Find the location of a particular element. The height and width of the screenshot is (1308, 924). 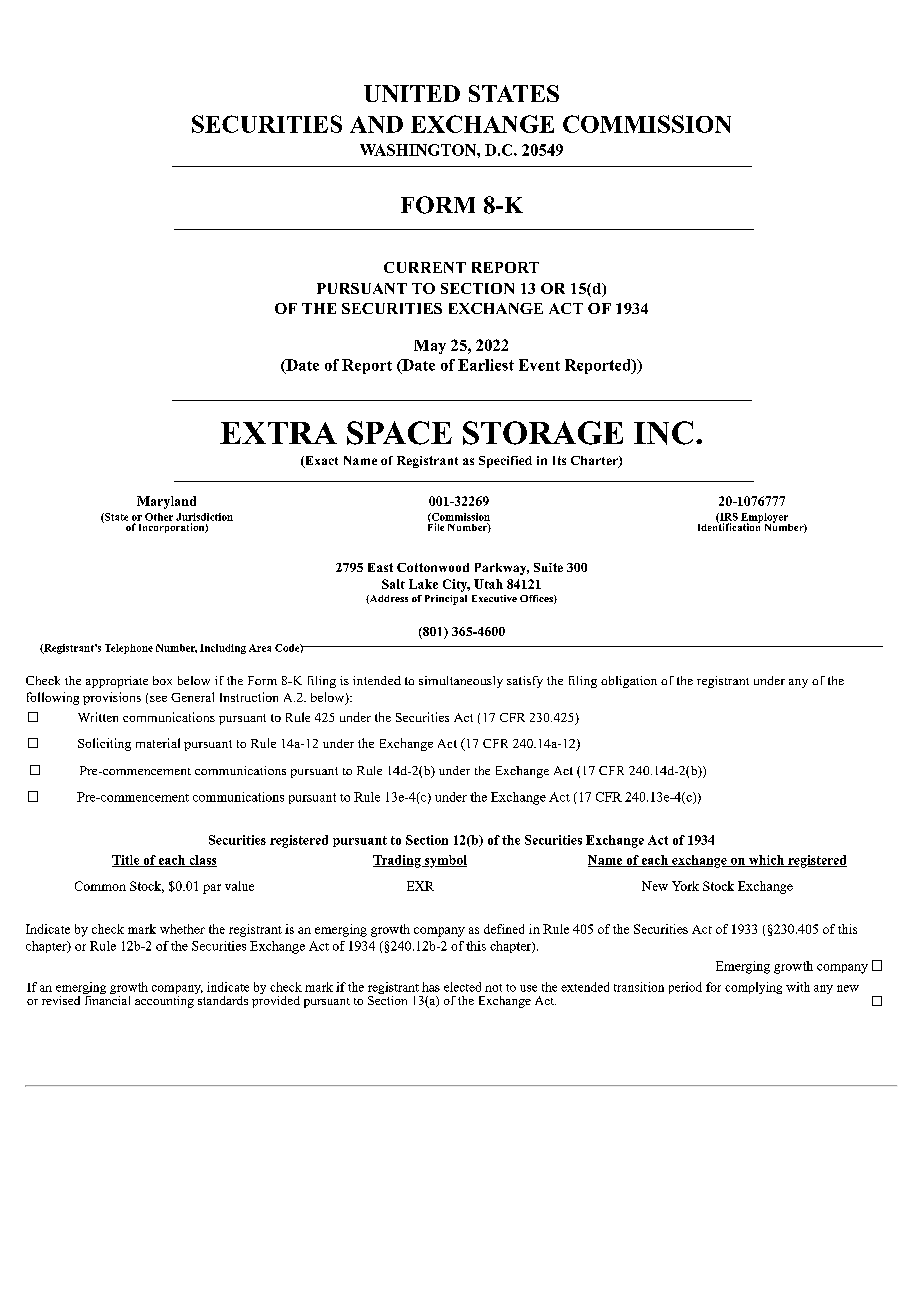

CURRENT is located at coordinates (425, 267).
